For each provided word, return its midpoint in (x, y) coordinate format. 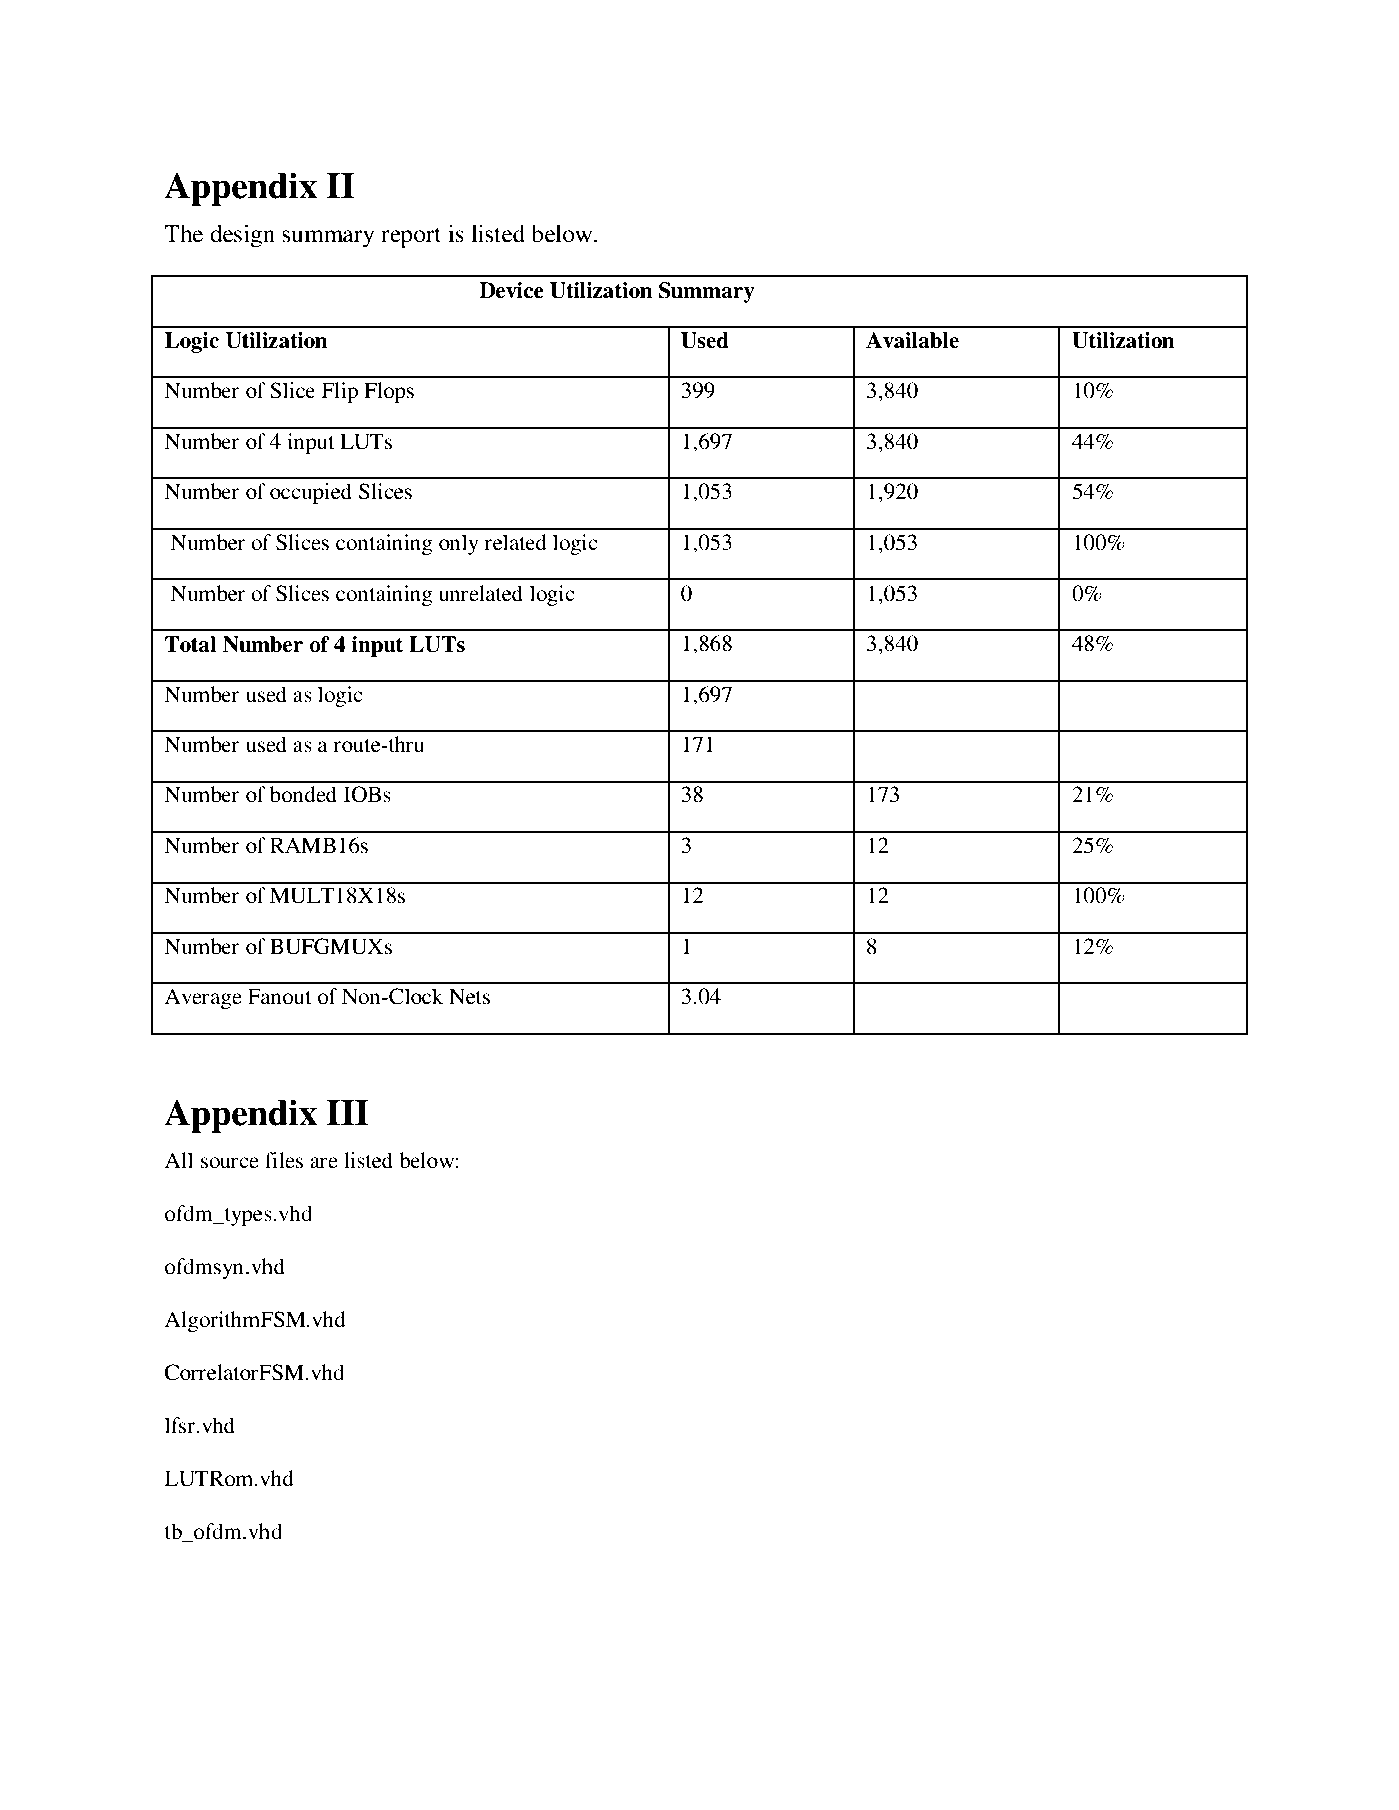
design (242, 236)
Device (511, 290)
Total (190, 644)
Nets (469, 996)
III (348, 1112)
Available (912, 340)
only (459, 544)
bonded (303, 794)
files (284, 1160)
